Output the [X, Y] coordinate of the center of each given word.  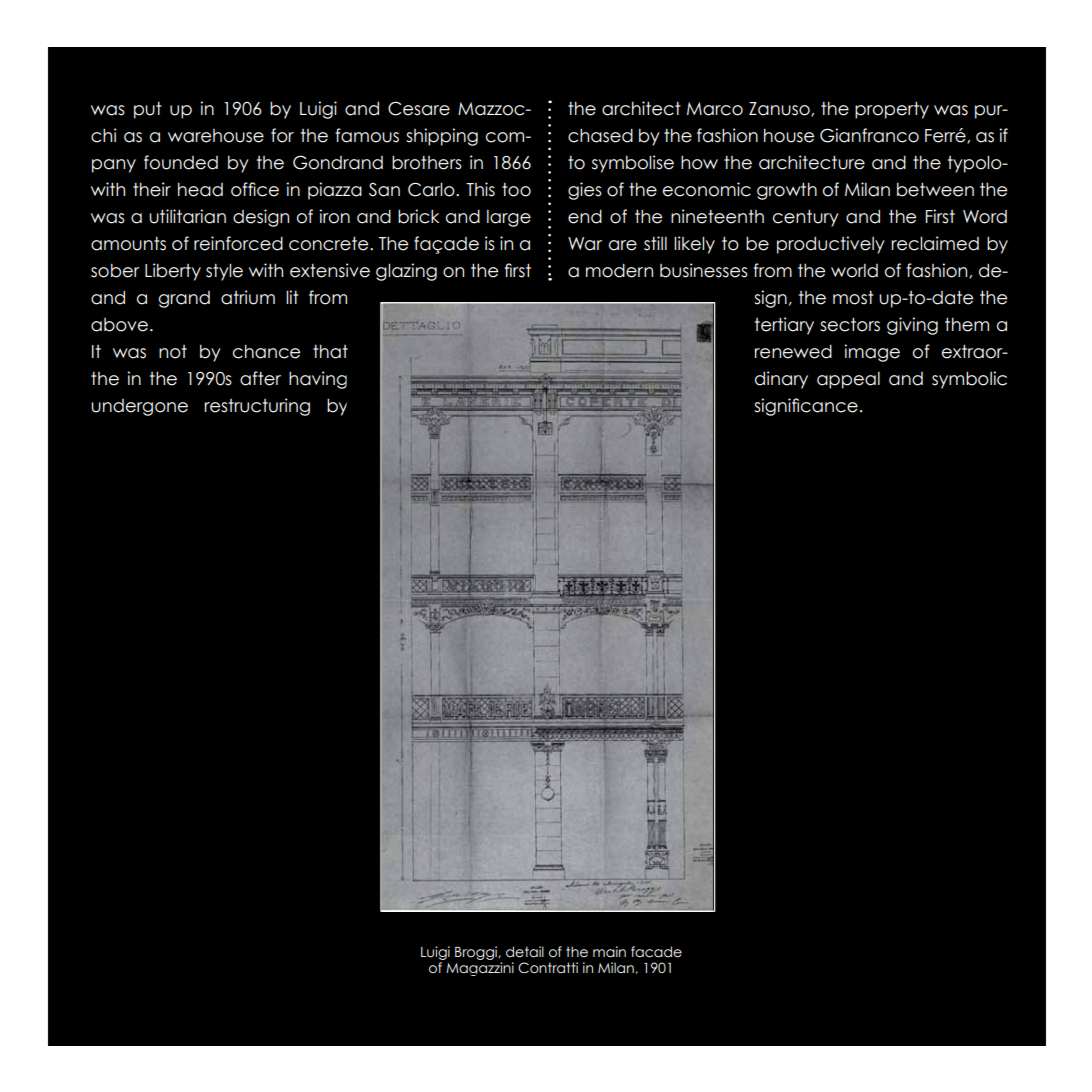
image [872, 353]
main [609, 952]
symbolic [969, 380]
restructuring [257, 407]
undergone [139, 407]
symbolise [633, 164]
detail [525, 952]
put [148, 110]
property [892, 110]
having [318, 380]
